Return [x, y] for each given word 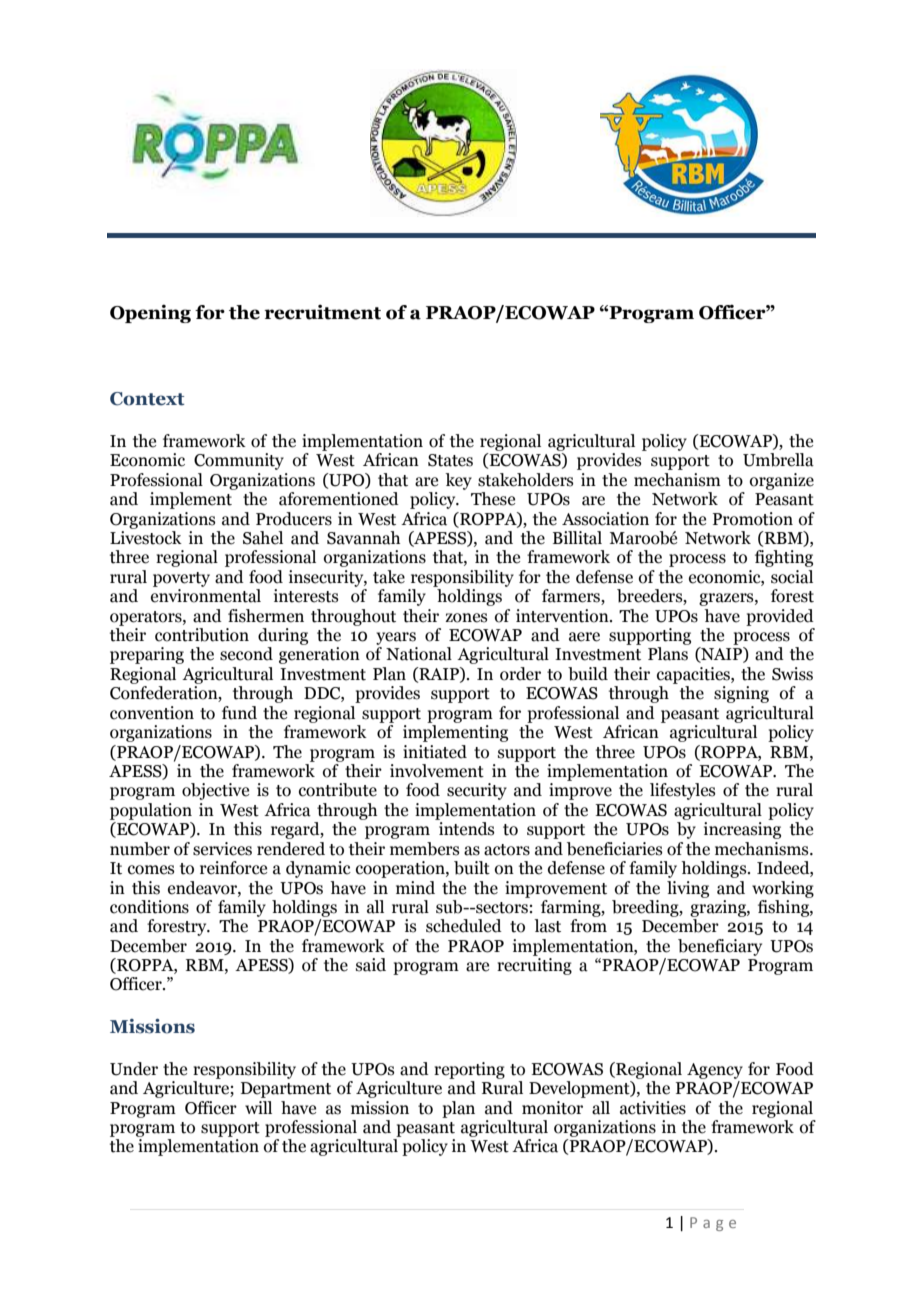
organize [782, 481]
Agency [715, 1071]
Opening [150, 313]
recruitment [322, 312]
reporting [469, 1070]
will [258, 1107]
